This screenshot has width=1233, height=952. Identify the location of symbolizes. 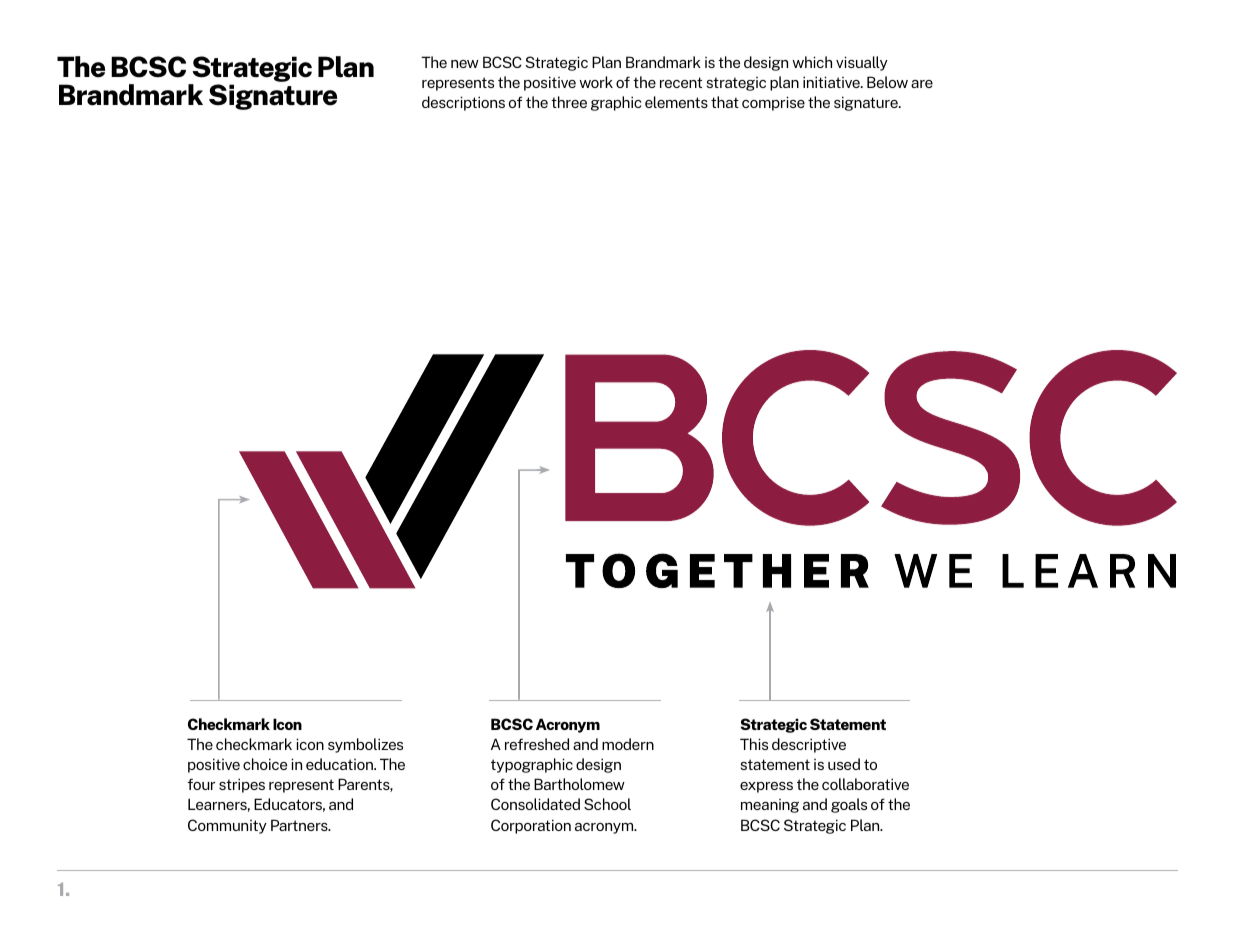
(365, 745).
